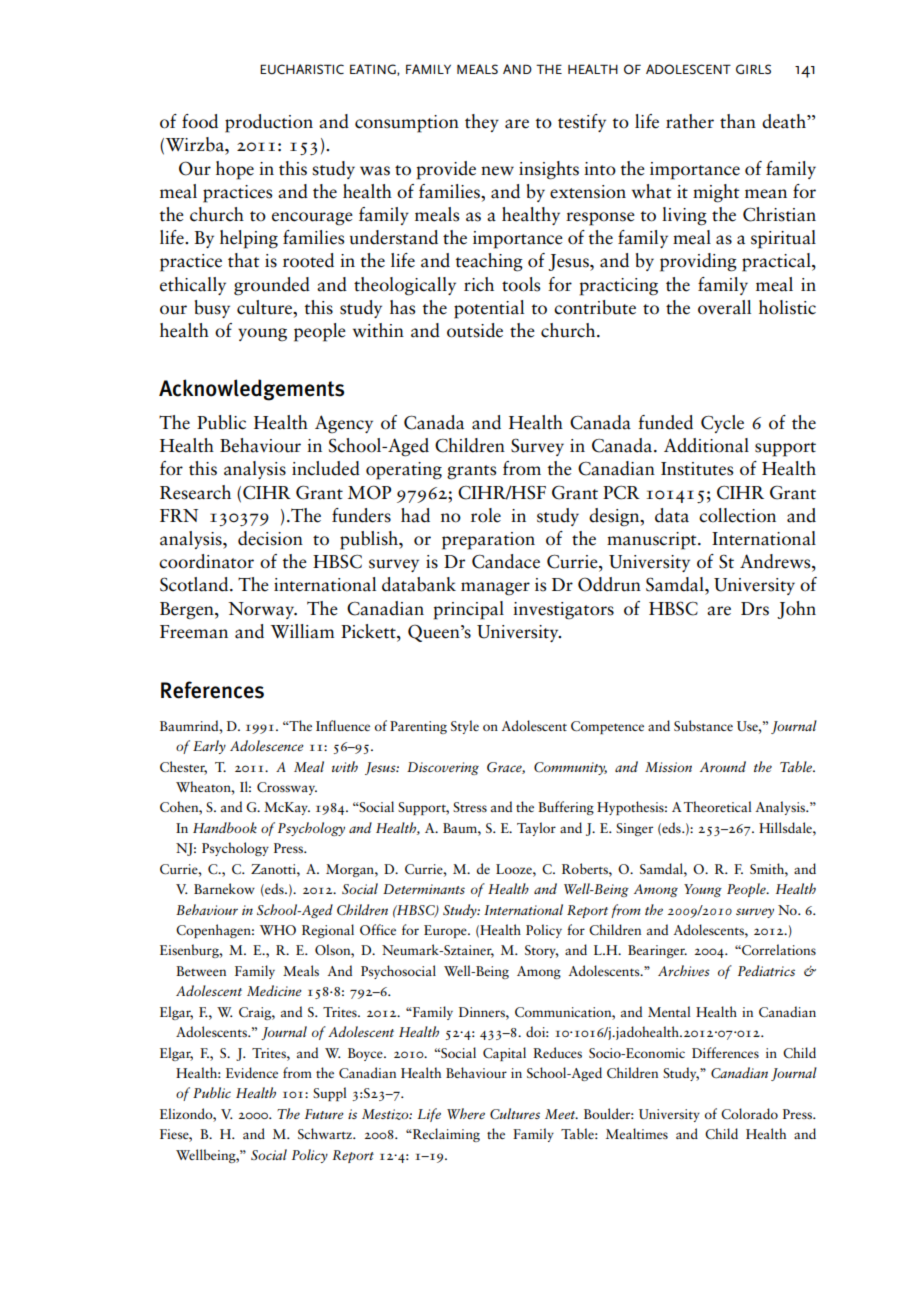 Image resolution: width=924 pixels, height=1305 pixels. Describe the element at coordinates (269, 123) in the document. I see `production` at that location.
